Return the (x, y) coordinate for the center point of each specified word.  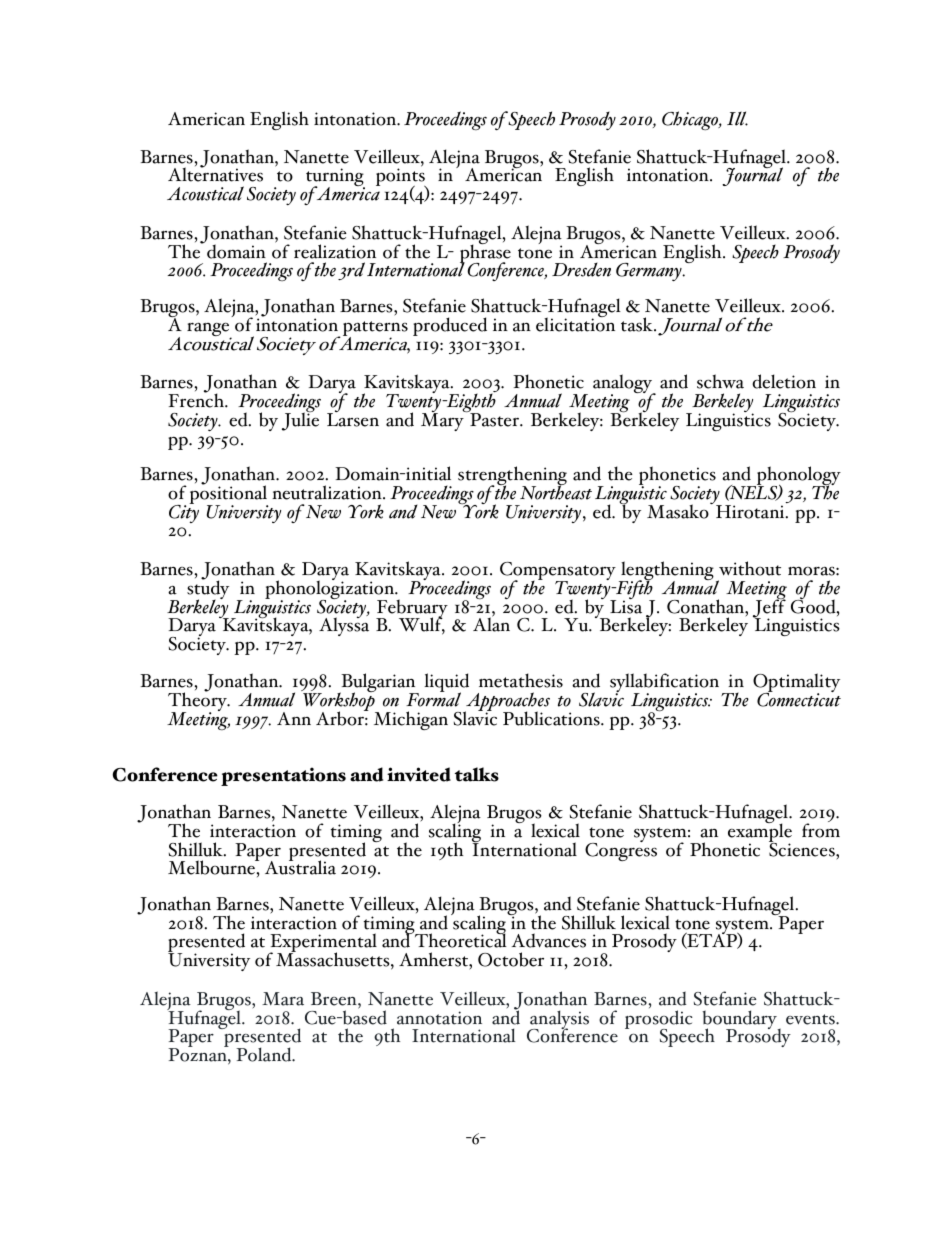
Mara (283, 999)
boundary (740, 1021)
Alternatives (215, 174)
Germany (650, 272)
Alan (491, 624)
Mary (443, 421)
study (208, 590)
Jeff (769, 608)
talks (477, 774)
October (511, 959)
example (760, 833)
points (401, 178)
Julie (300, 420)
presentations (283, 776)
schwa (720, 381)
